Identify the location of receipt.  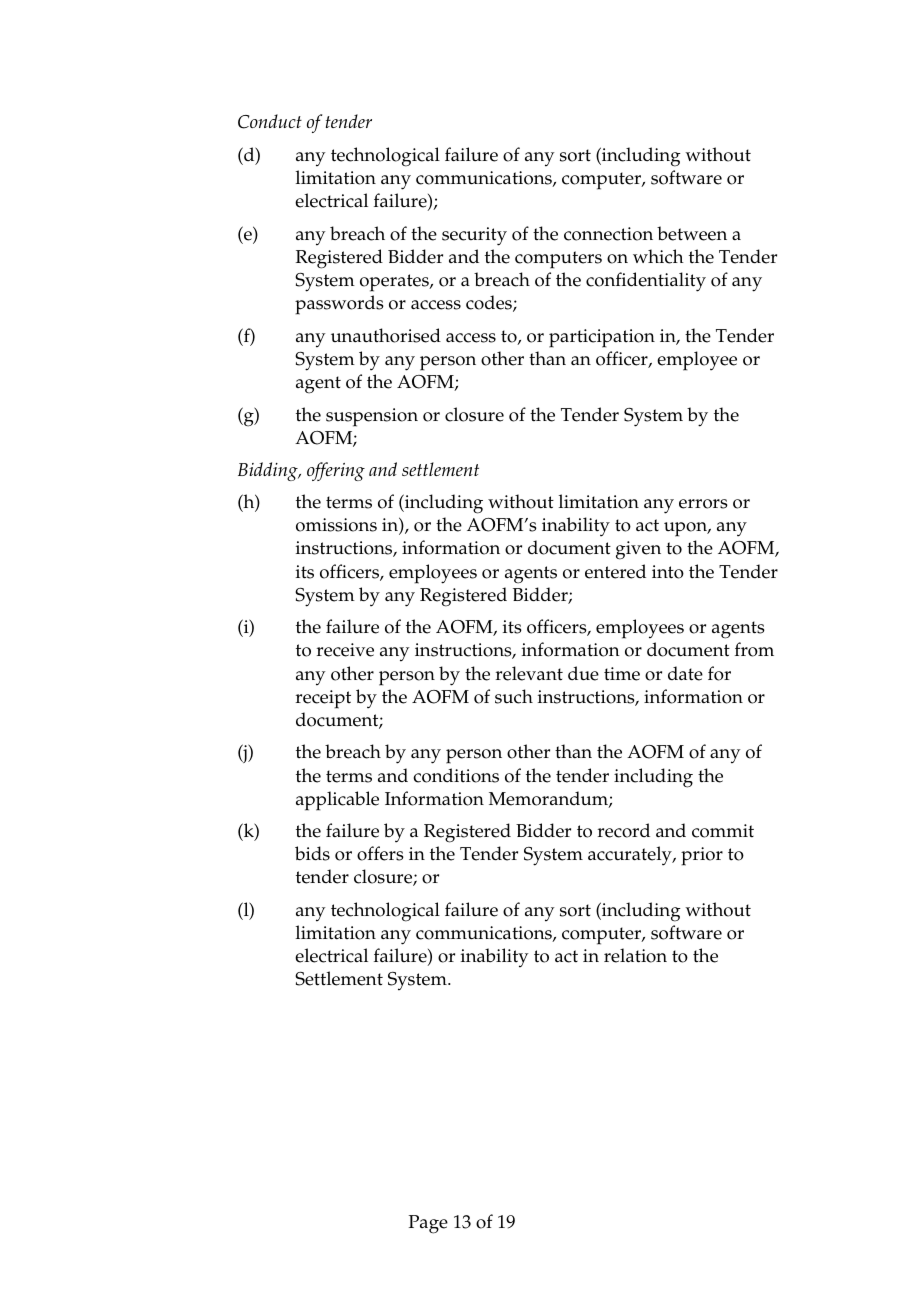
(323, 699).
